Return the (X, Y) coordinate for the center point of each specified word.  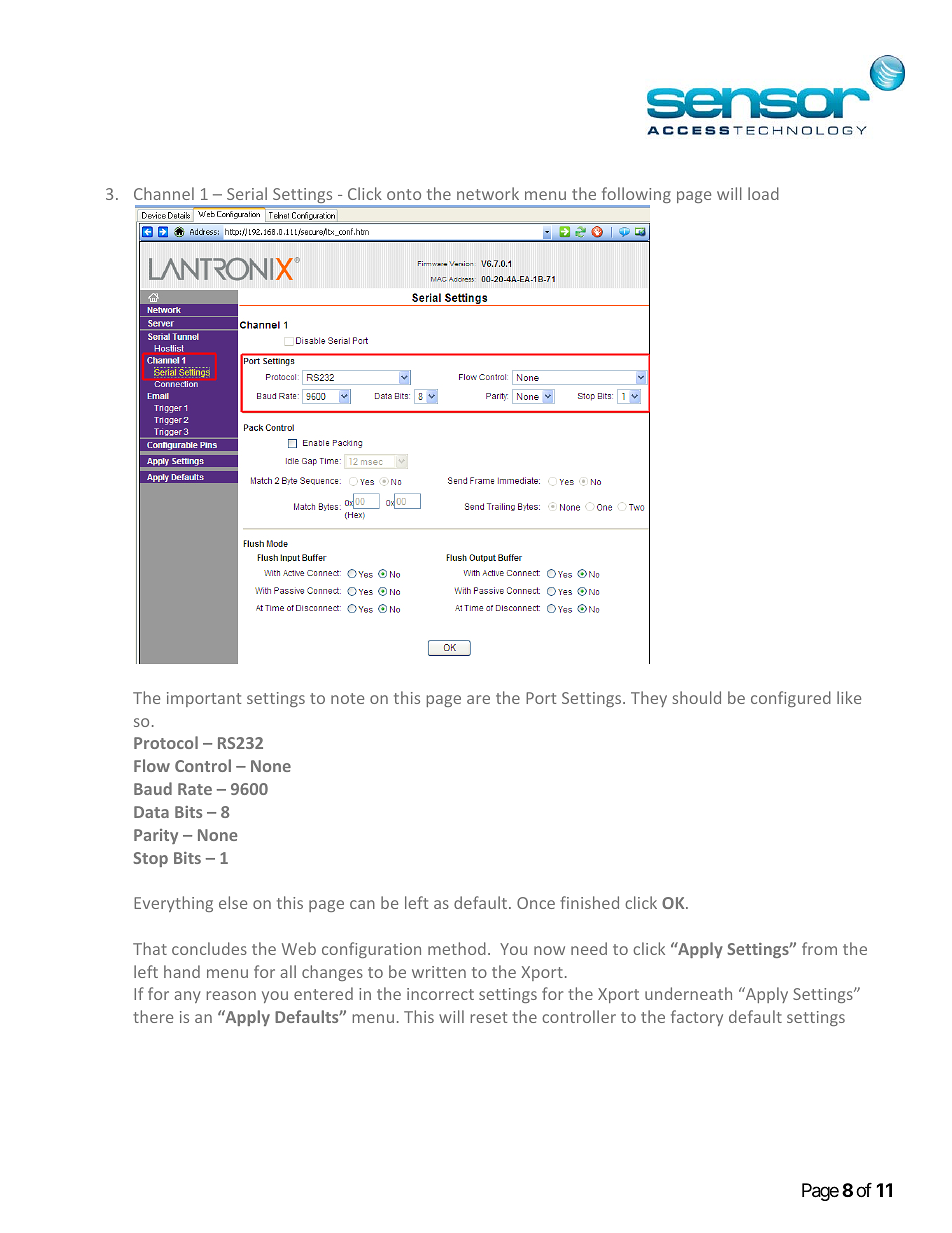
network (488, 193)
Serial (247, 193)
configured (791, 699)
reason (231, 995)
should (696, 697)
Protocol (166, 742)
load (763, 193)
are (478, 699)
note (347, 698)
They (649, 699)
